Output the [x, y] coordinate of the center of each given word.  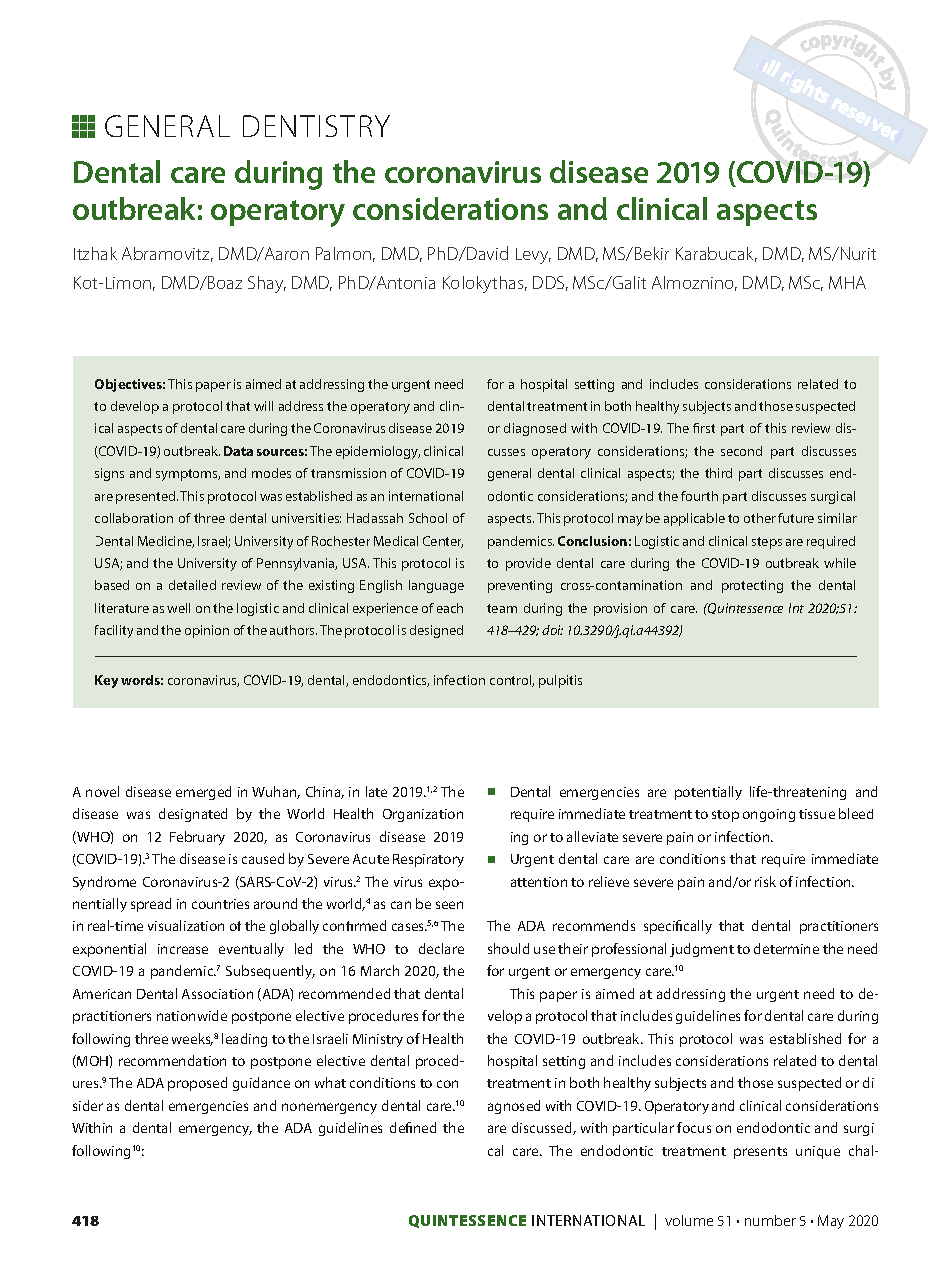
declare [441, 948]
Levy [533, 256]
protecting [752, 586]
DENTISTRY [316, 126]
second [741, 451]
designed [436, 631]
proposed [197, 1084]
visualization [186, 925]
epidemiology [378, 452]
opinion [207, 631]
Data [238, 451]
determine [786, 948]
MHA [847, 282]
